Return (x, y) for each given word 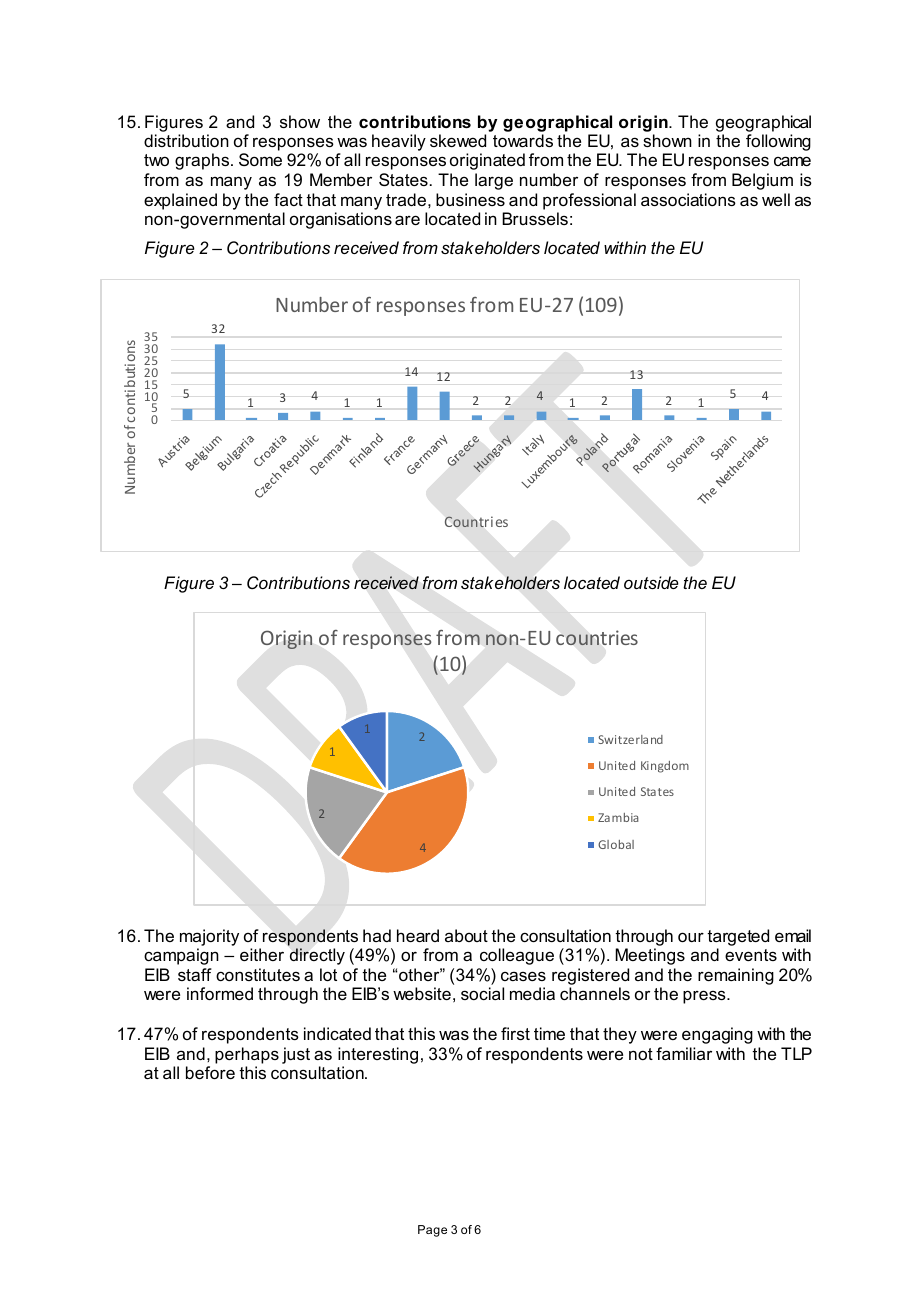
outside (651, 582)
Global (616, 844)
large (494, 181)
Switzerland (631, 739)
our (691, 937)
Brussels (535, 218)
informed (220, 993)
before (210, 1072)
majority (209, 939)
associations (688, 199)
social (482, 993)
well (776, 199)
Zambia (618, 817)
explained (180, 201)
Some (260, 159)
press (705, 997)
